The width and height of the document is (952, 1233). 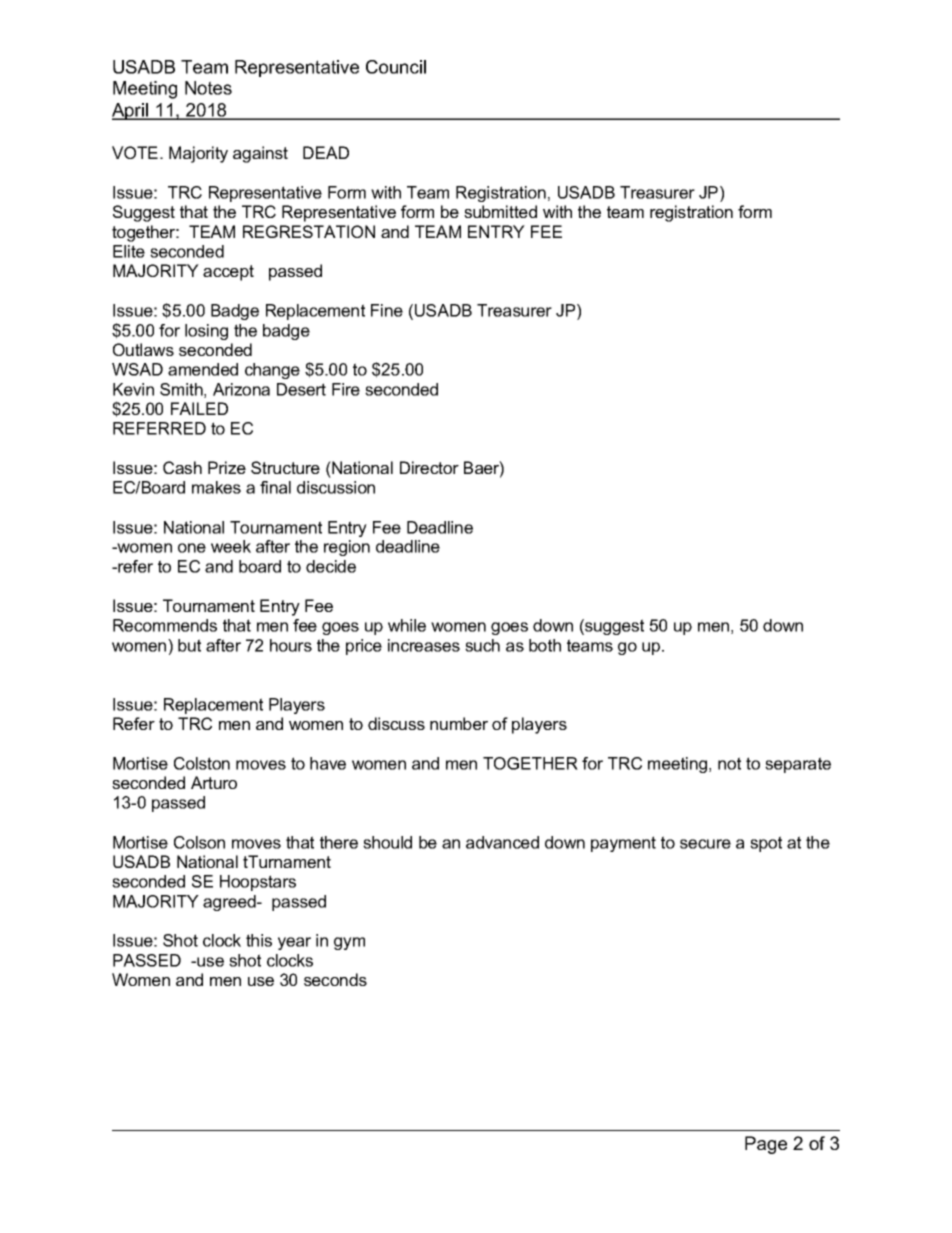 What do you see at coordinates (208, 88) in the document?
I see `Notes` at bounding box center [208, 88].
